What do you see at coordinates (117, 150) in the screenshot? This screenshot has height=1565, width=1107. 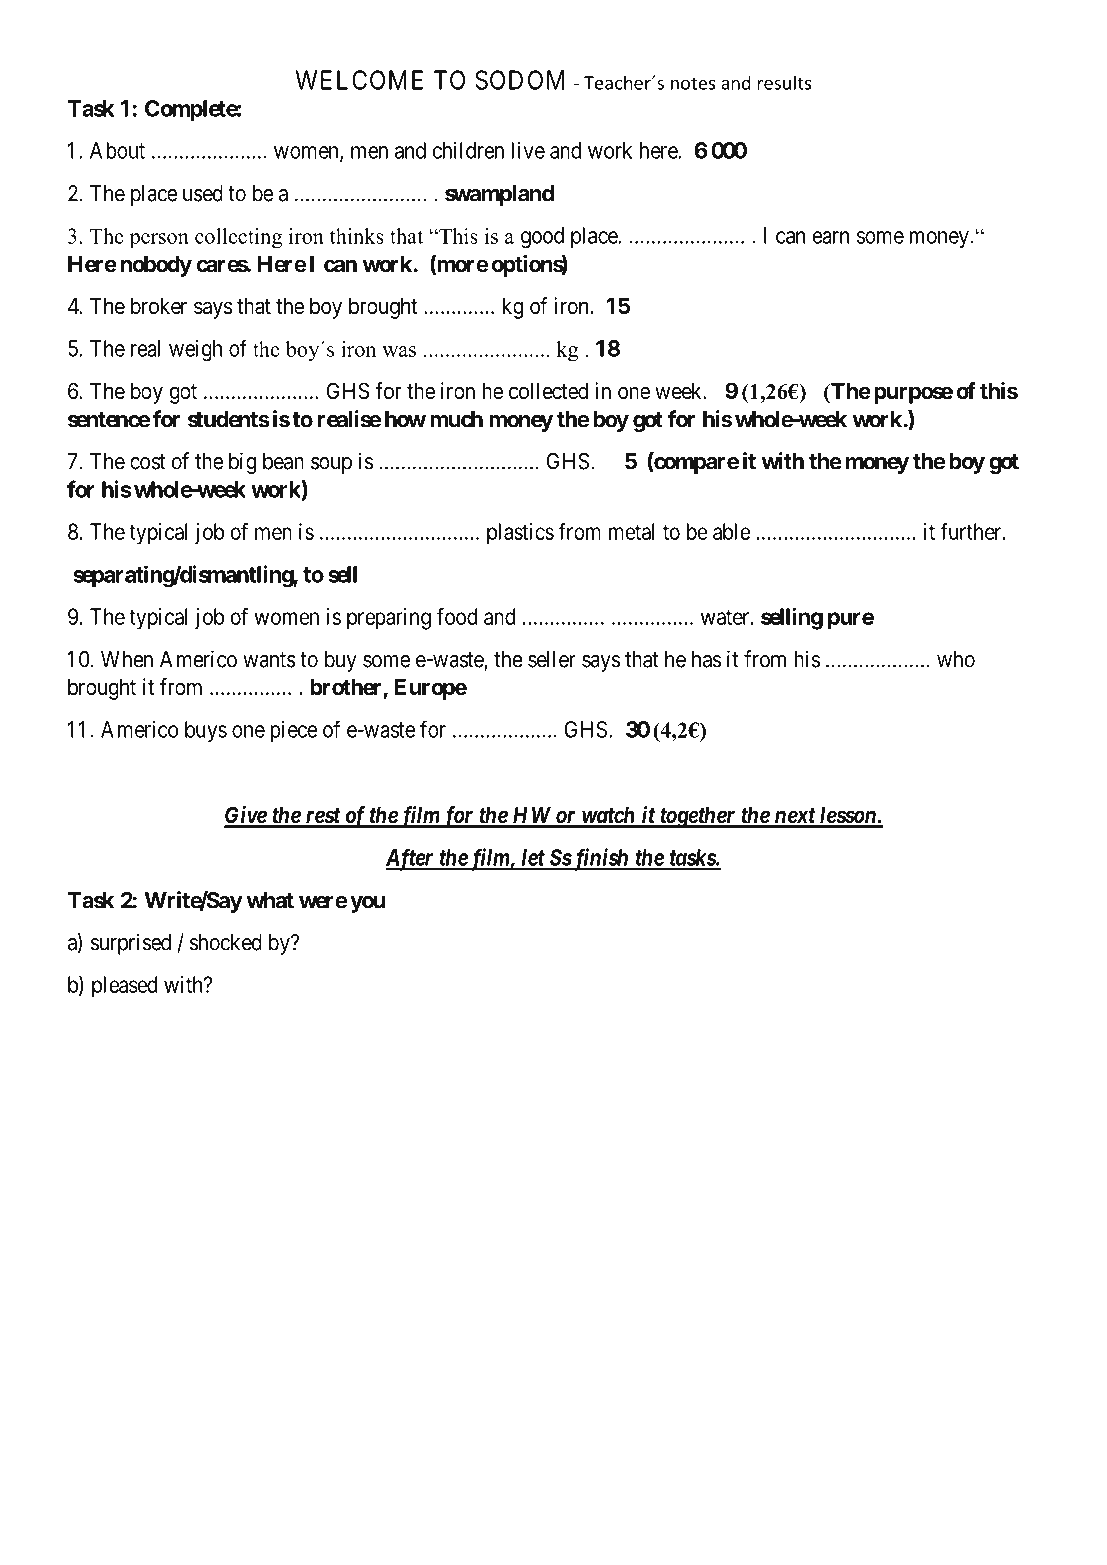 I see `About` at bounding box center [117, 150].
